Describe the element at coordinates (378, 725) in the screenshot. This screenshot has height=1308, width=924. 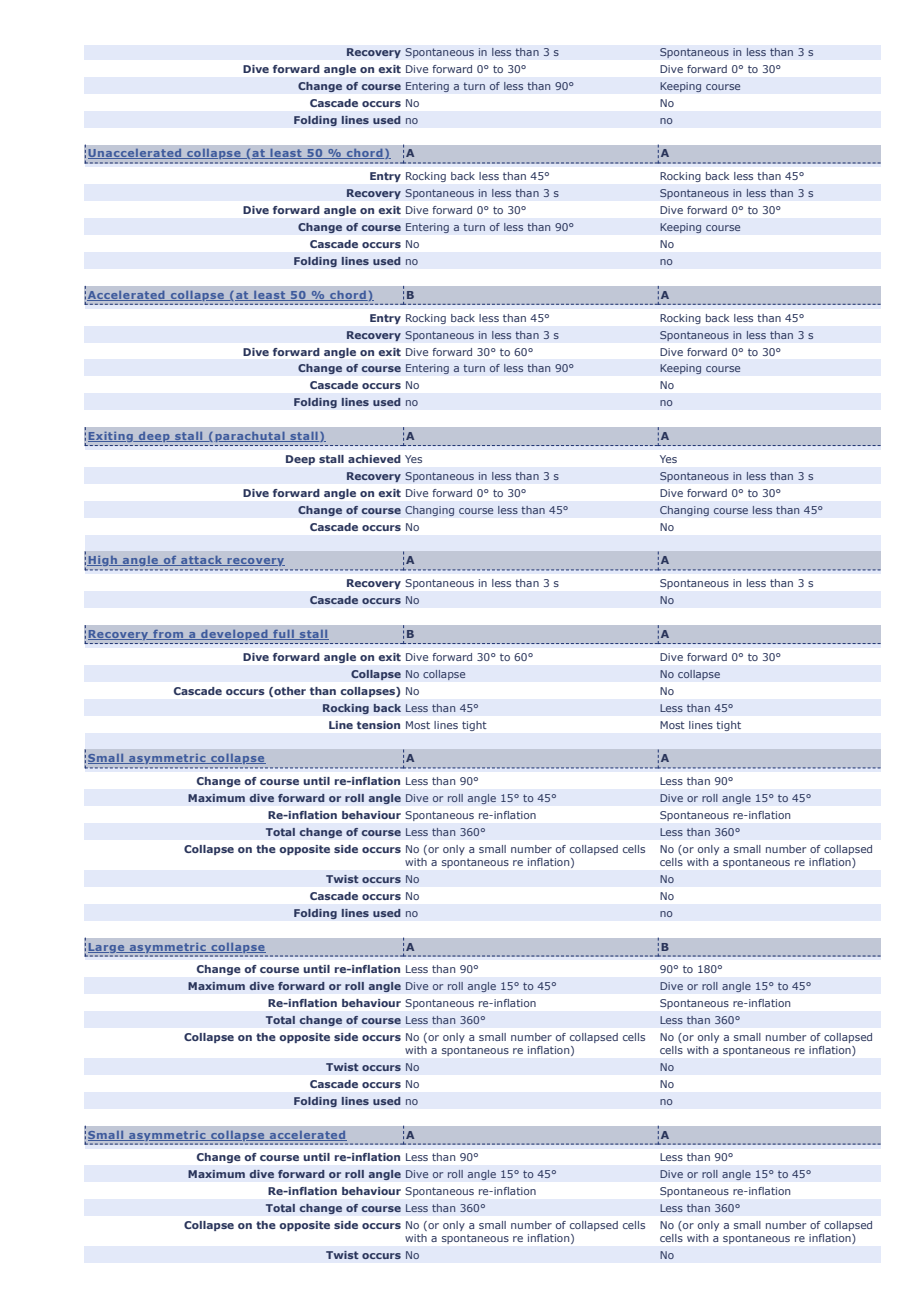
I see `tension` at that location.
